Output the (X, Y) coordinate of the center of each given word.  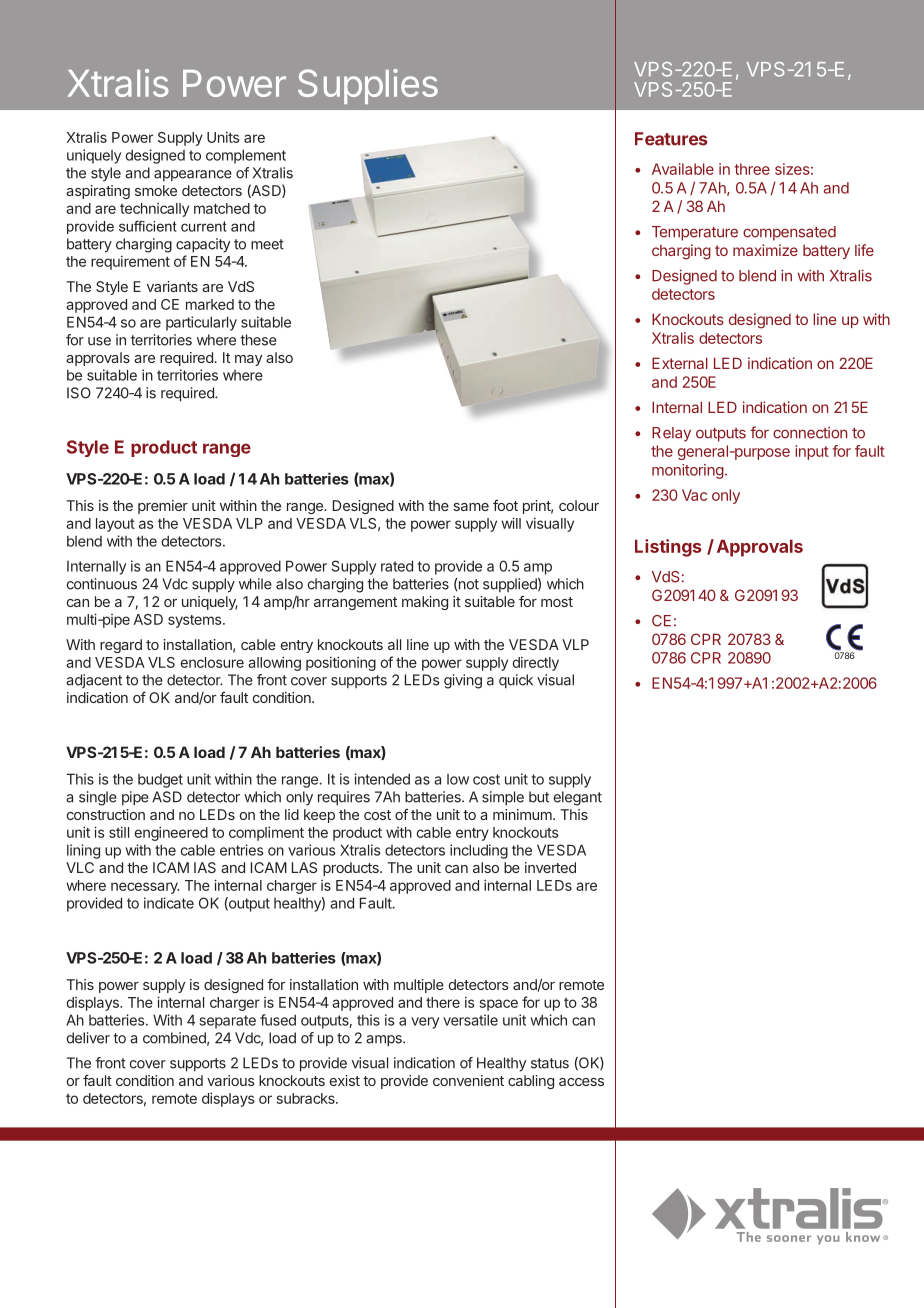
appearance (193, 176)
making (425, 603)
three (752, 169)
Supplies (368, 86)
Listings (668, 548)
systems (196, 621)
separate (228, 1022)
